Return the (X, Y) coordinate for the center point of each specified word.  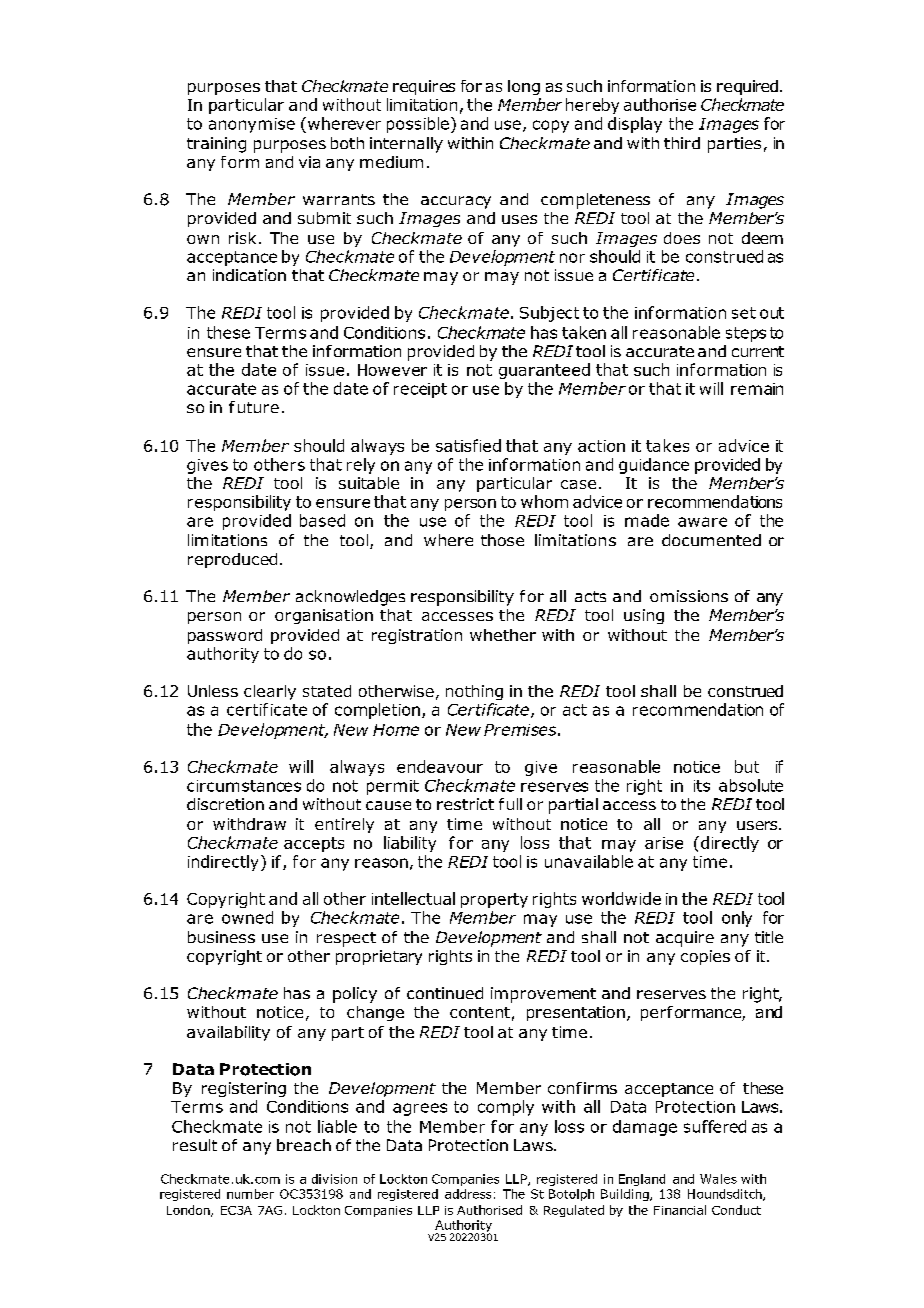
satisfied (468, 445)
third (682, 143)
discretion (225, 804)
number (250, 1194)
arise (664, 843)
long (524, 87)
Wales (718, 1179)
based (322, 520)
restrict (465, 804)
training (216, 145)
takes (667, 445)
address (468, 1194)
